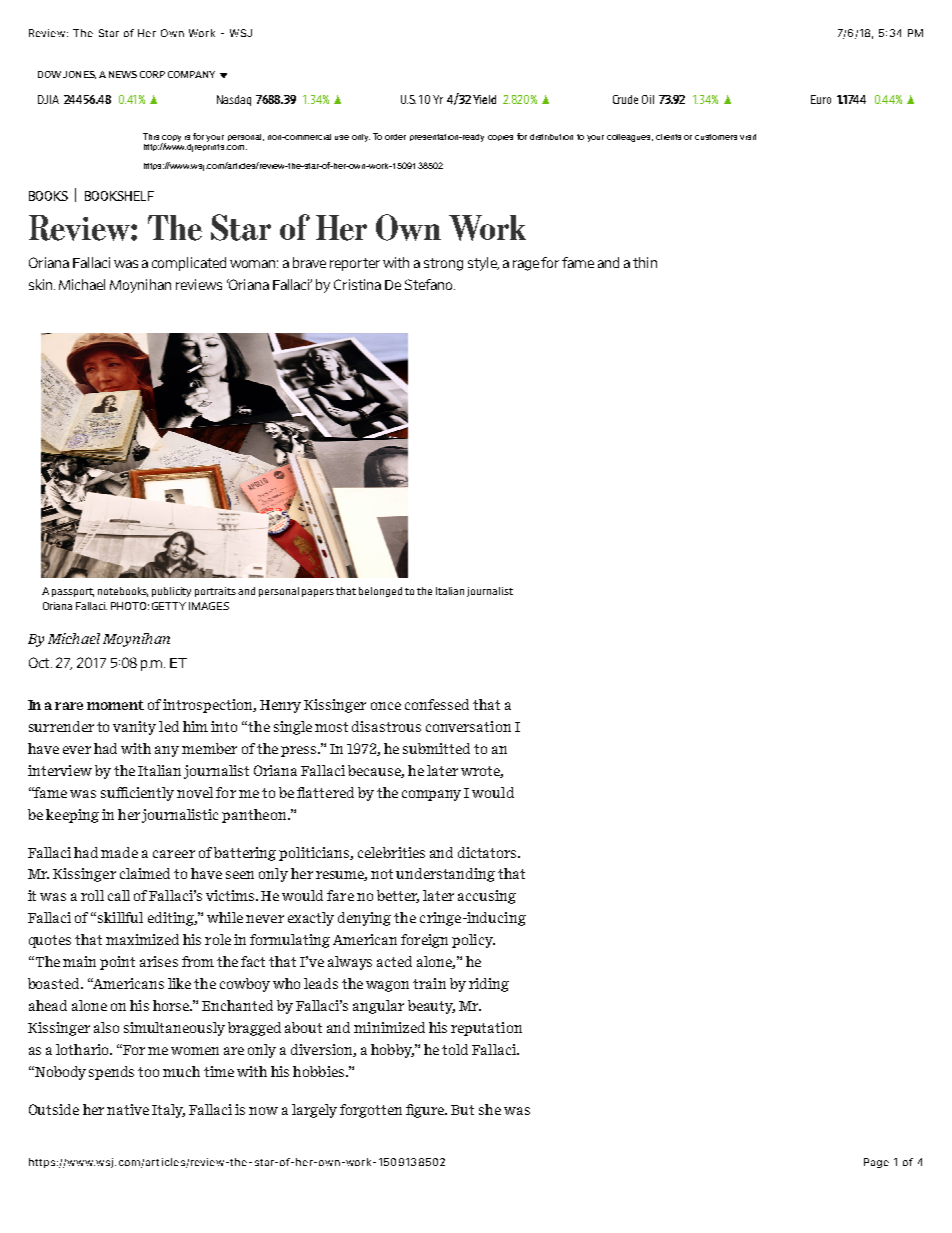 The height and width of the screenshot is (1233, 952). Describe the element at coordinates (436, 748) in the screenshot. I see `submitted` at that location.
